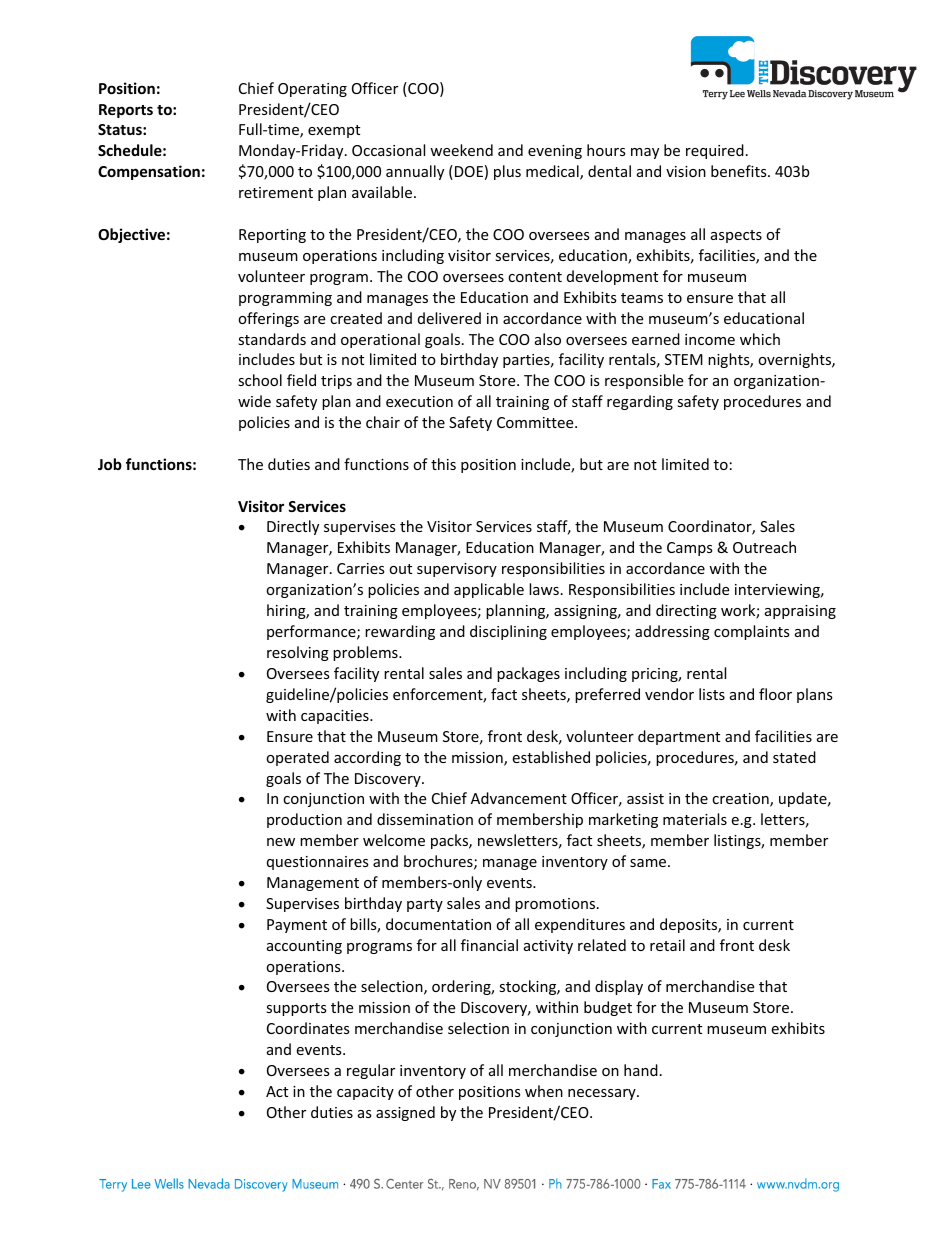 The image size is (952, 1233). What do you see at coordinates (126, 111) in the screenshot?
I see `Reports` at bounding box center [126, 111].
